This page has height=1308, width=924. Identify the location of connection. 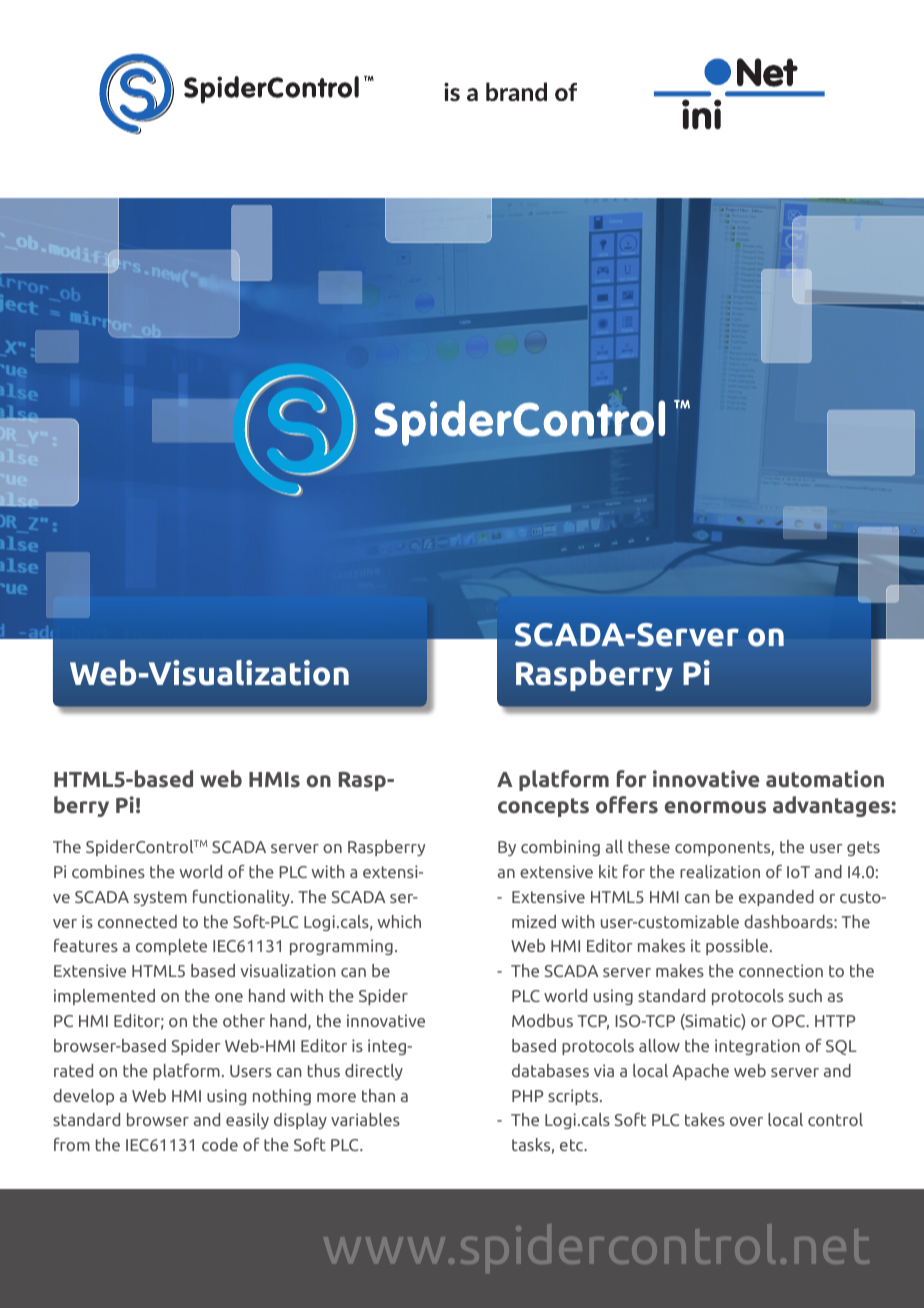
(781, 970).
